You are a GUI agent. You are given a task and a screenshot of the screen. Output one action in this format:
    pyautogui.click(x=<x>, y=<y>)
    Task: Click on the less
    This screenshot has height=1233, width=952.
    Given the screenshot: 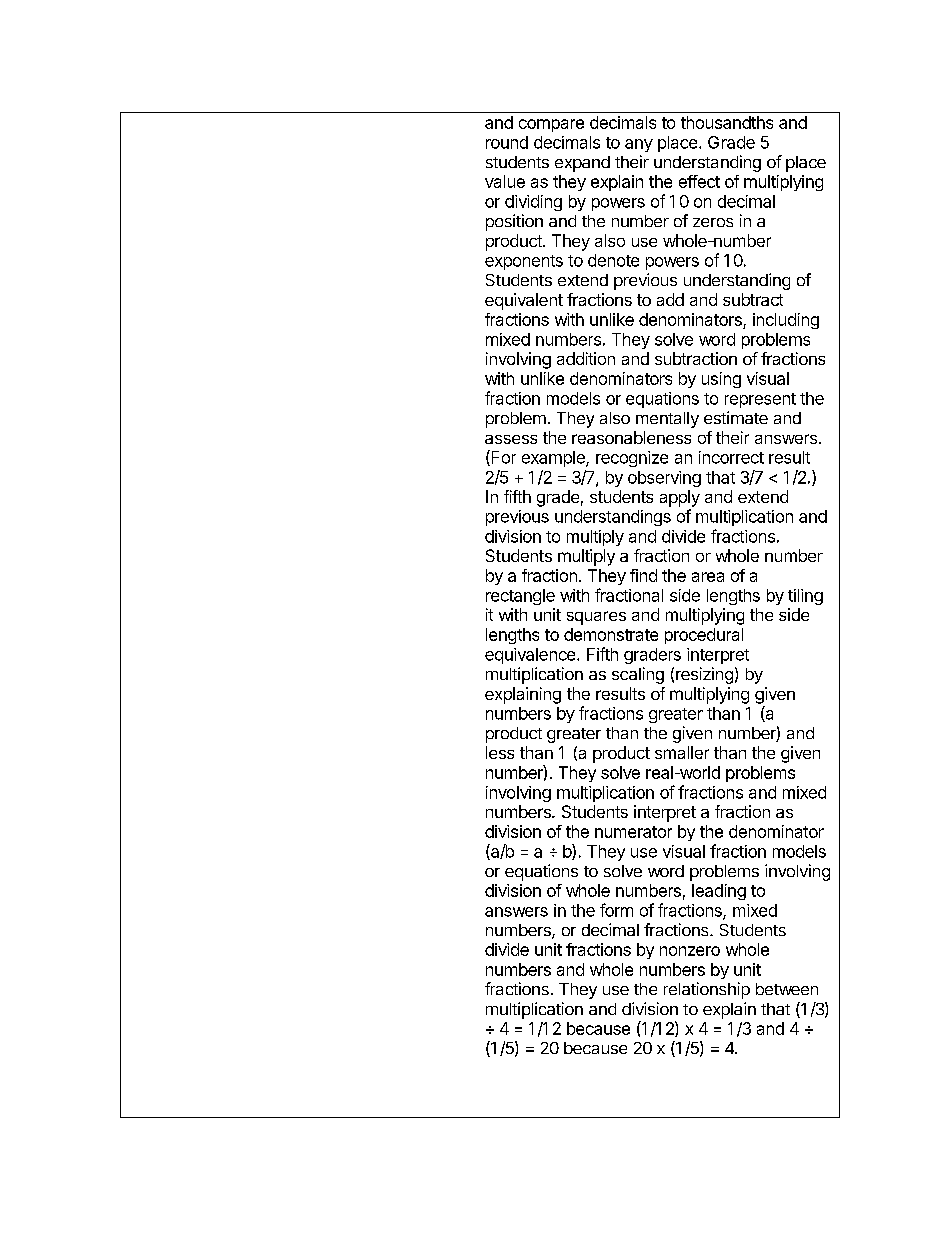 What is the action you would take?
    pyautogui.click(x=500, y=752)
